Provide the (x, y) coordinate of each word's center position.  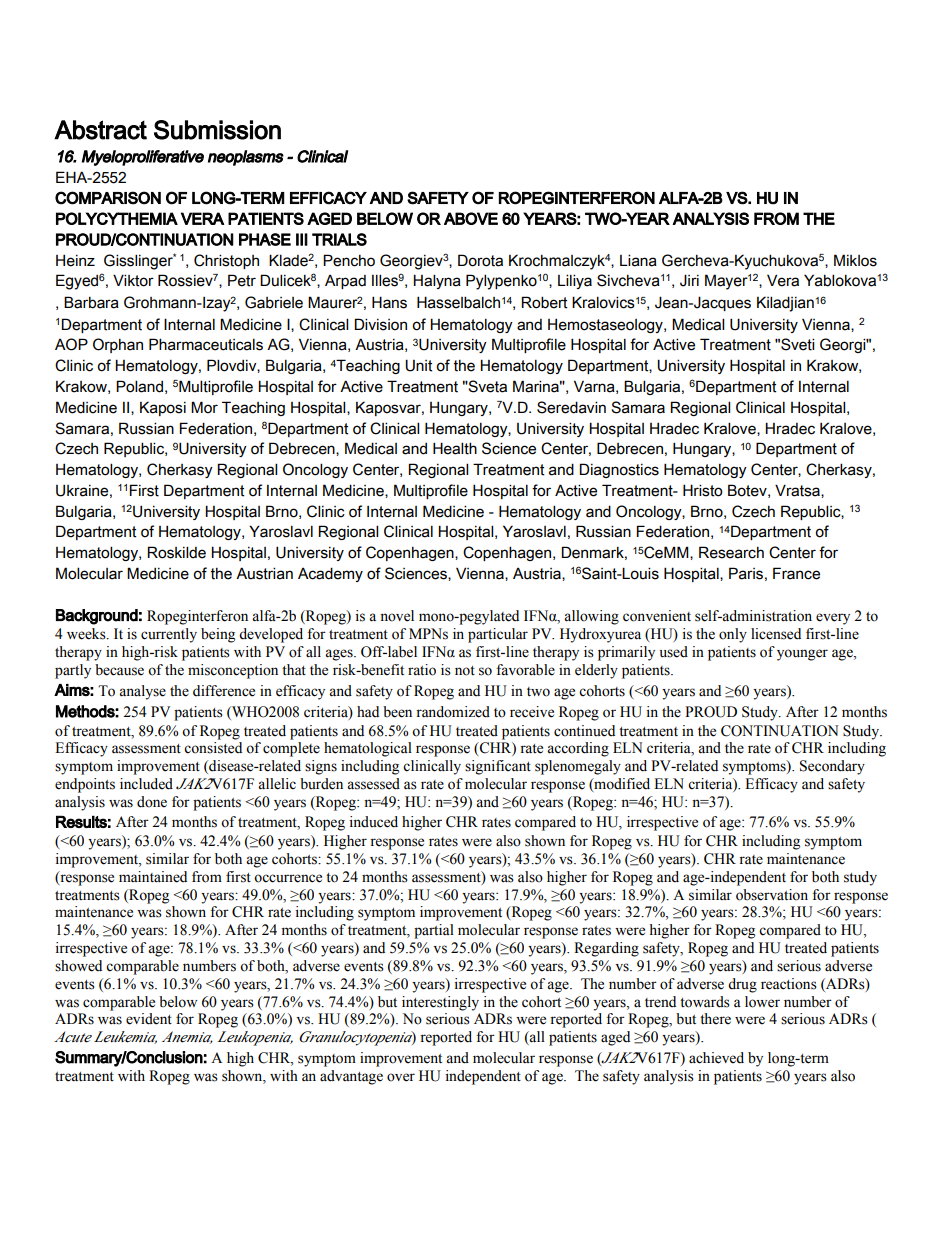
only (733, 635)
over (401, 1077)
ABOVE (471, 218)
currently (169, 635)
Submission (217, 130)
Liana (638, 260)
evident (149, 1019)
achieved (716, 1058)
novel (397, 616)
